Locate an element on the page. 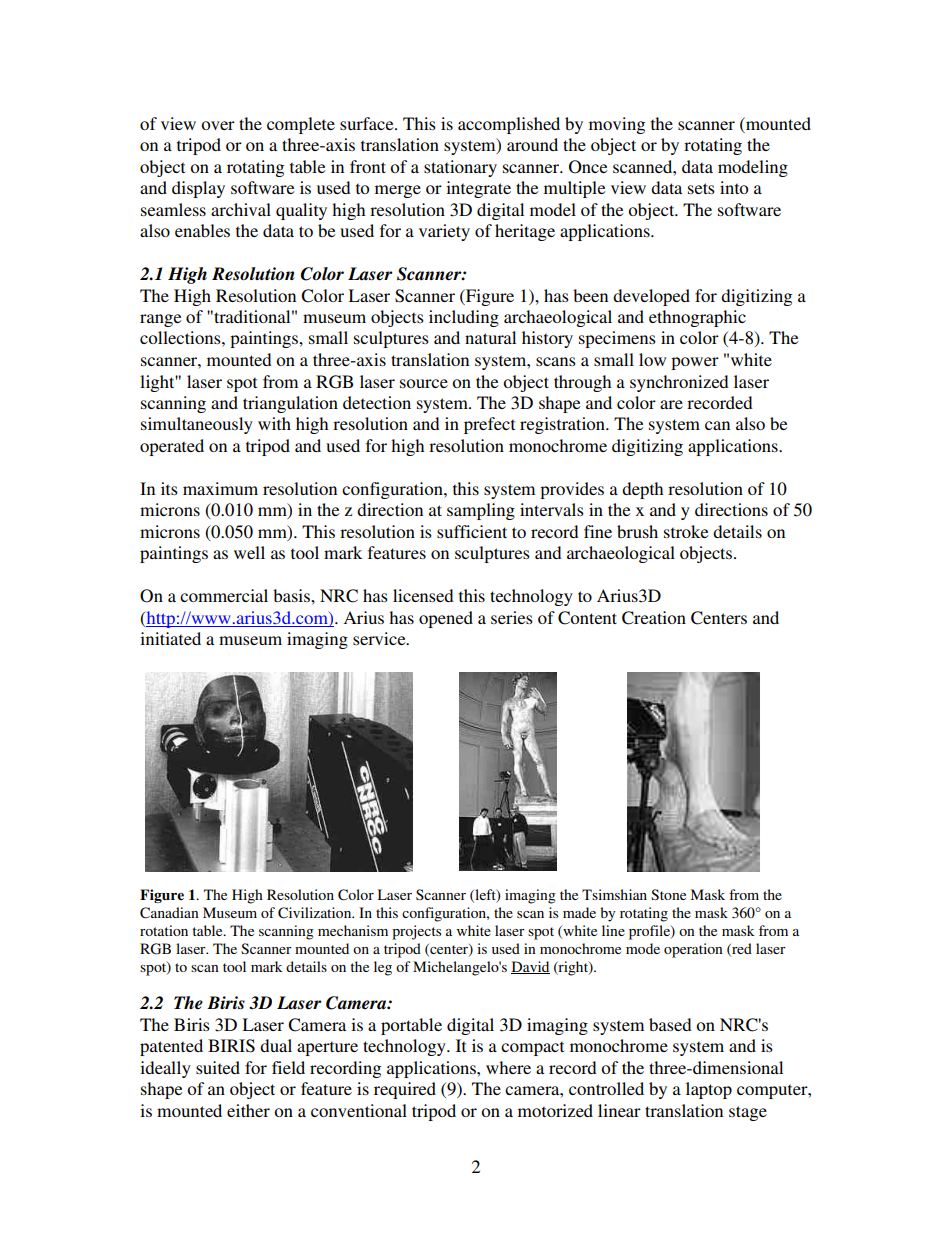 This page has width=952, height=1233. initiated is located at coordinates (170, 638).
